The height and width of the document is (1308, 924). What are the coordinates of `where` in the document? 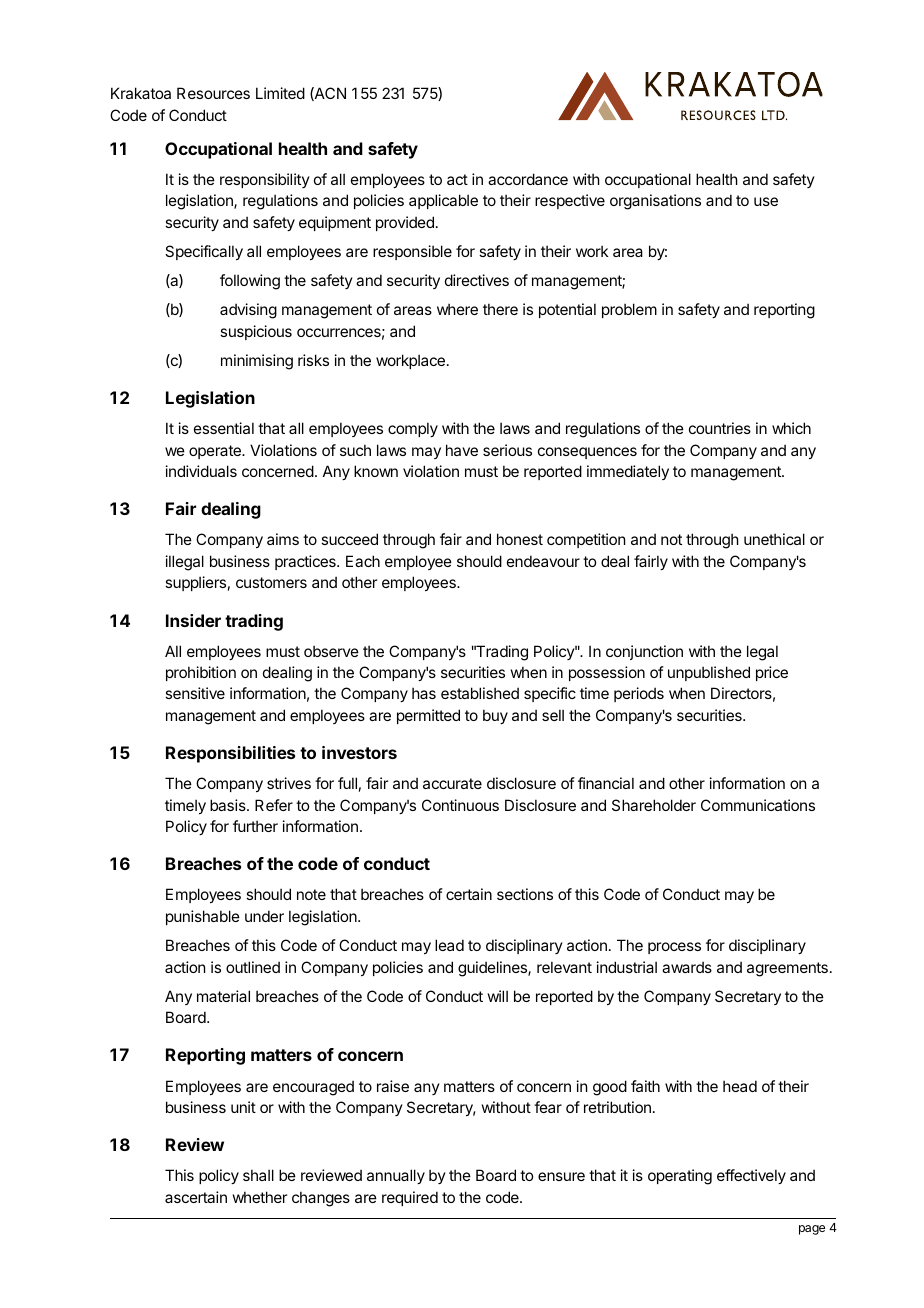 It's located at (457, 309).
